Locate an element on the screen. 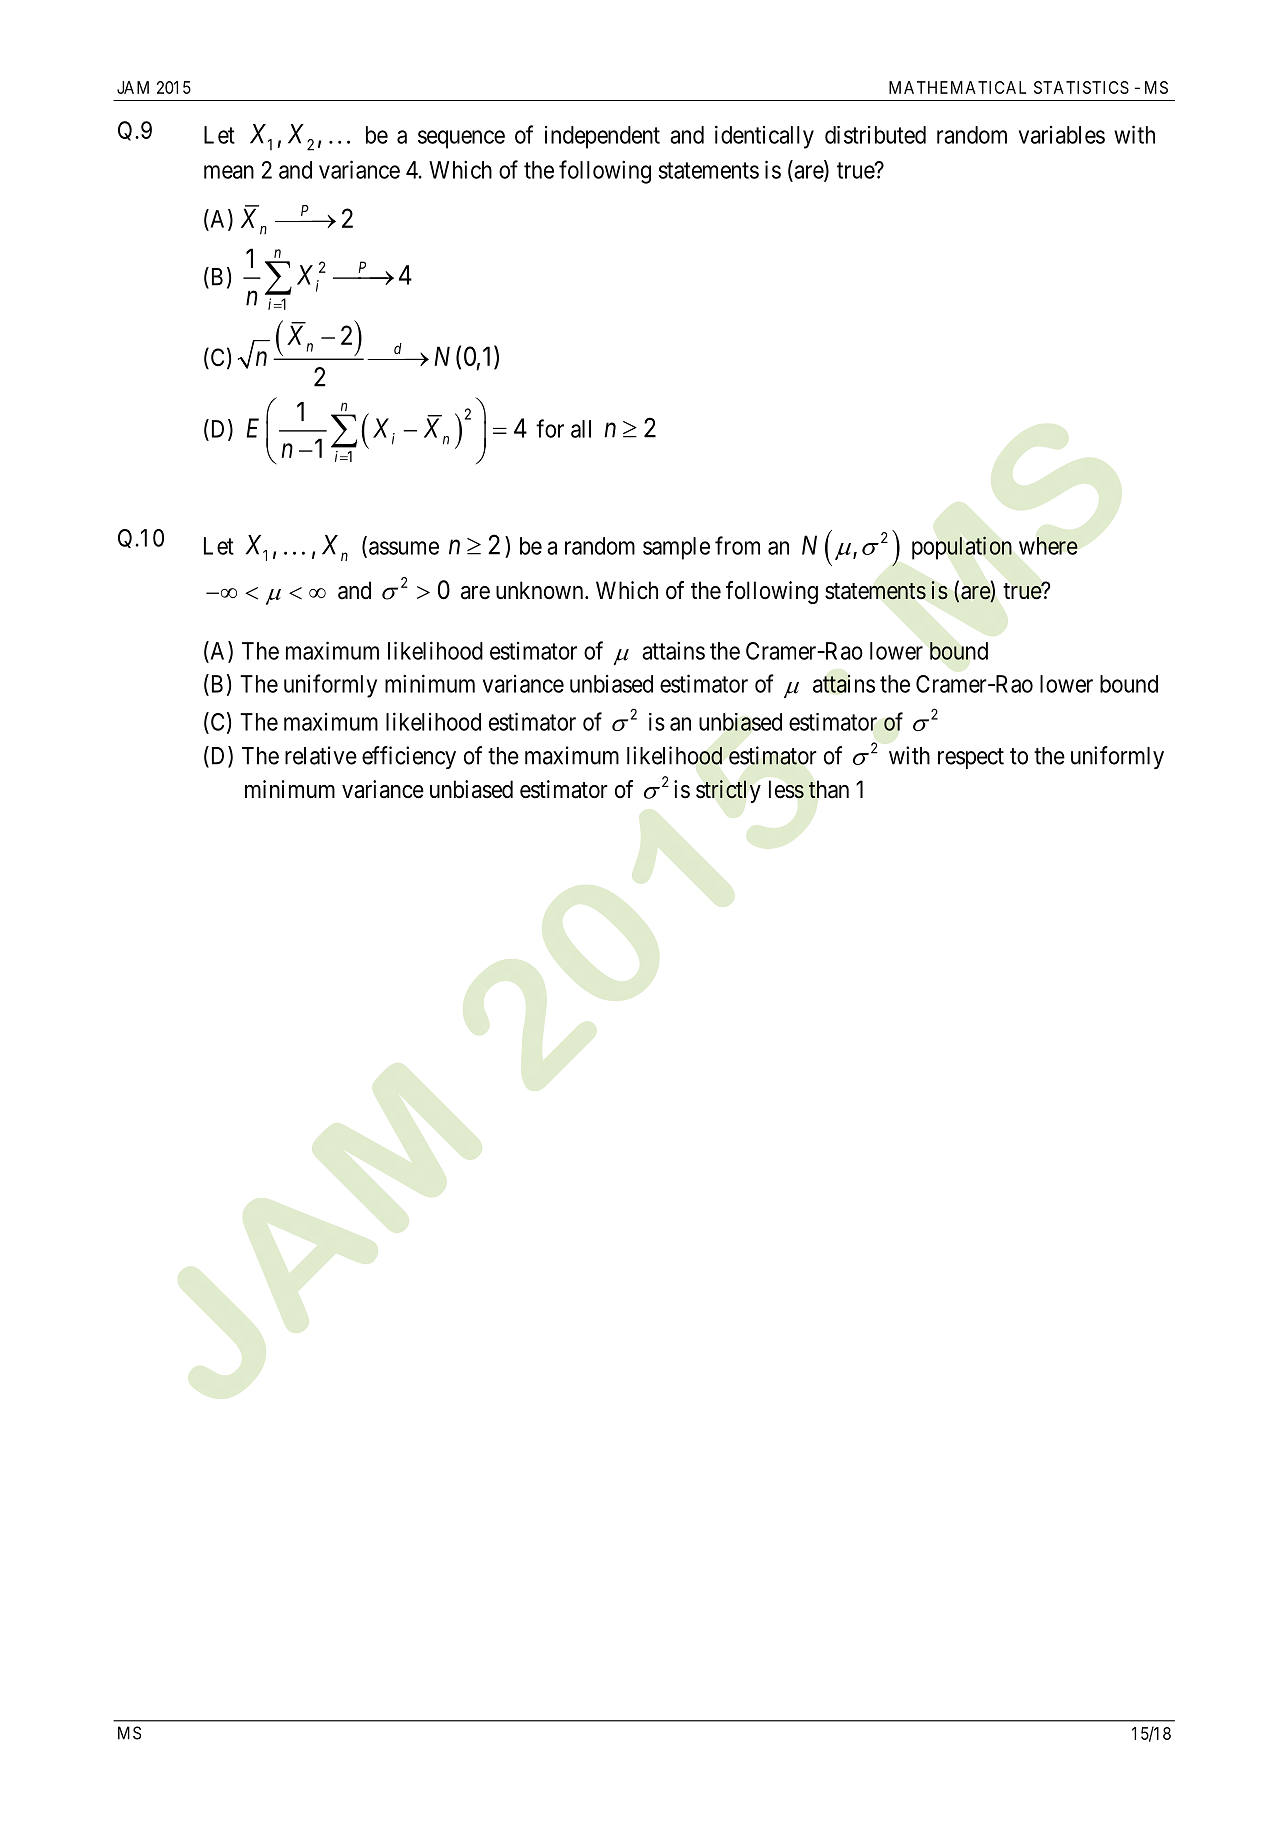 This screenshot has width=1288, height=1822. population is located at coordinates (962, 548).
